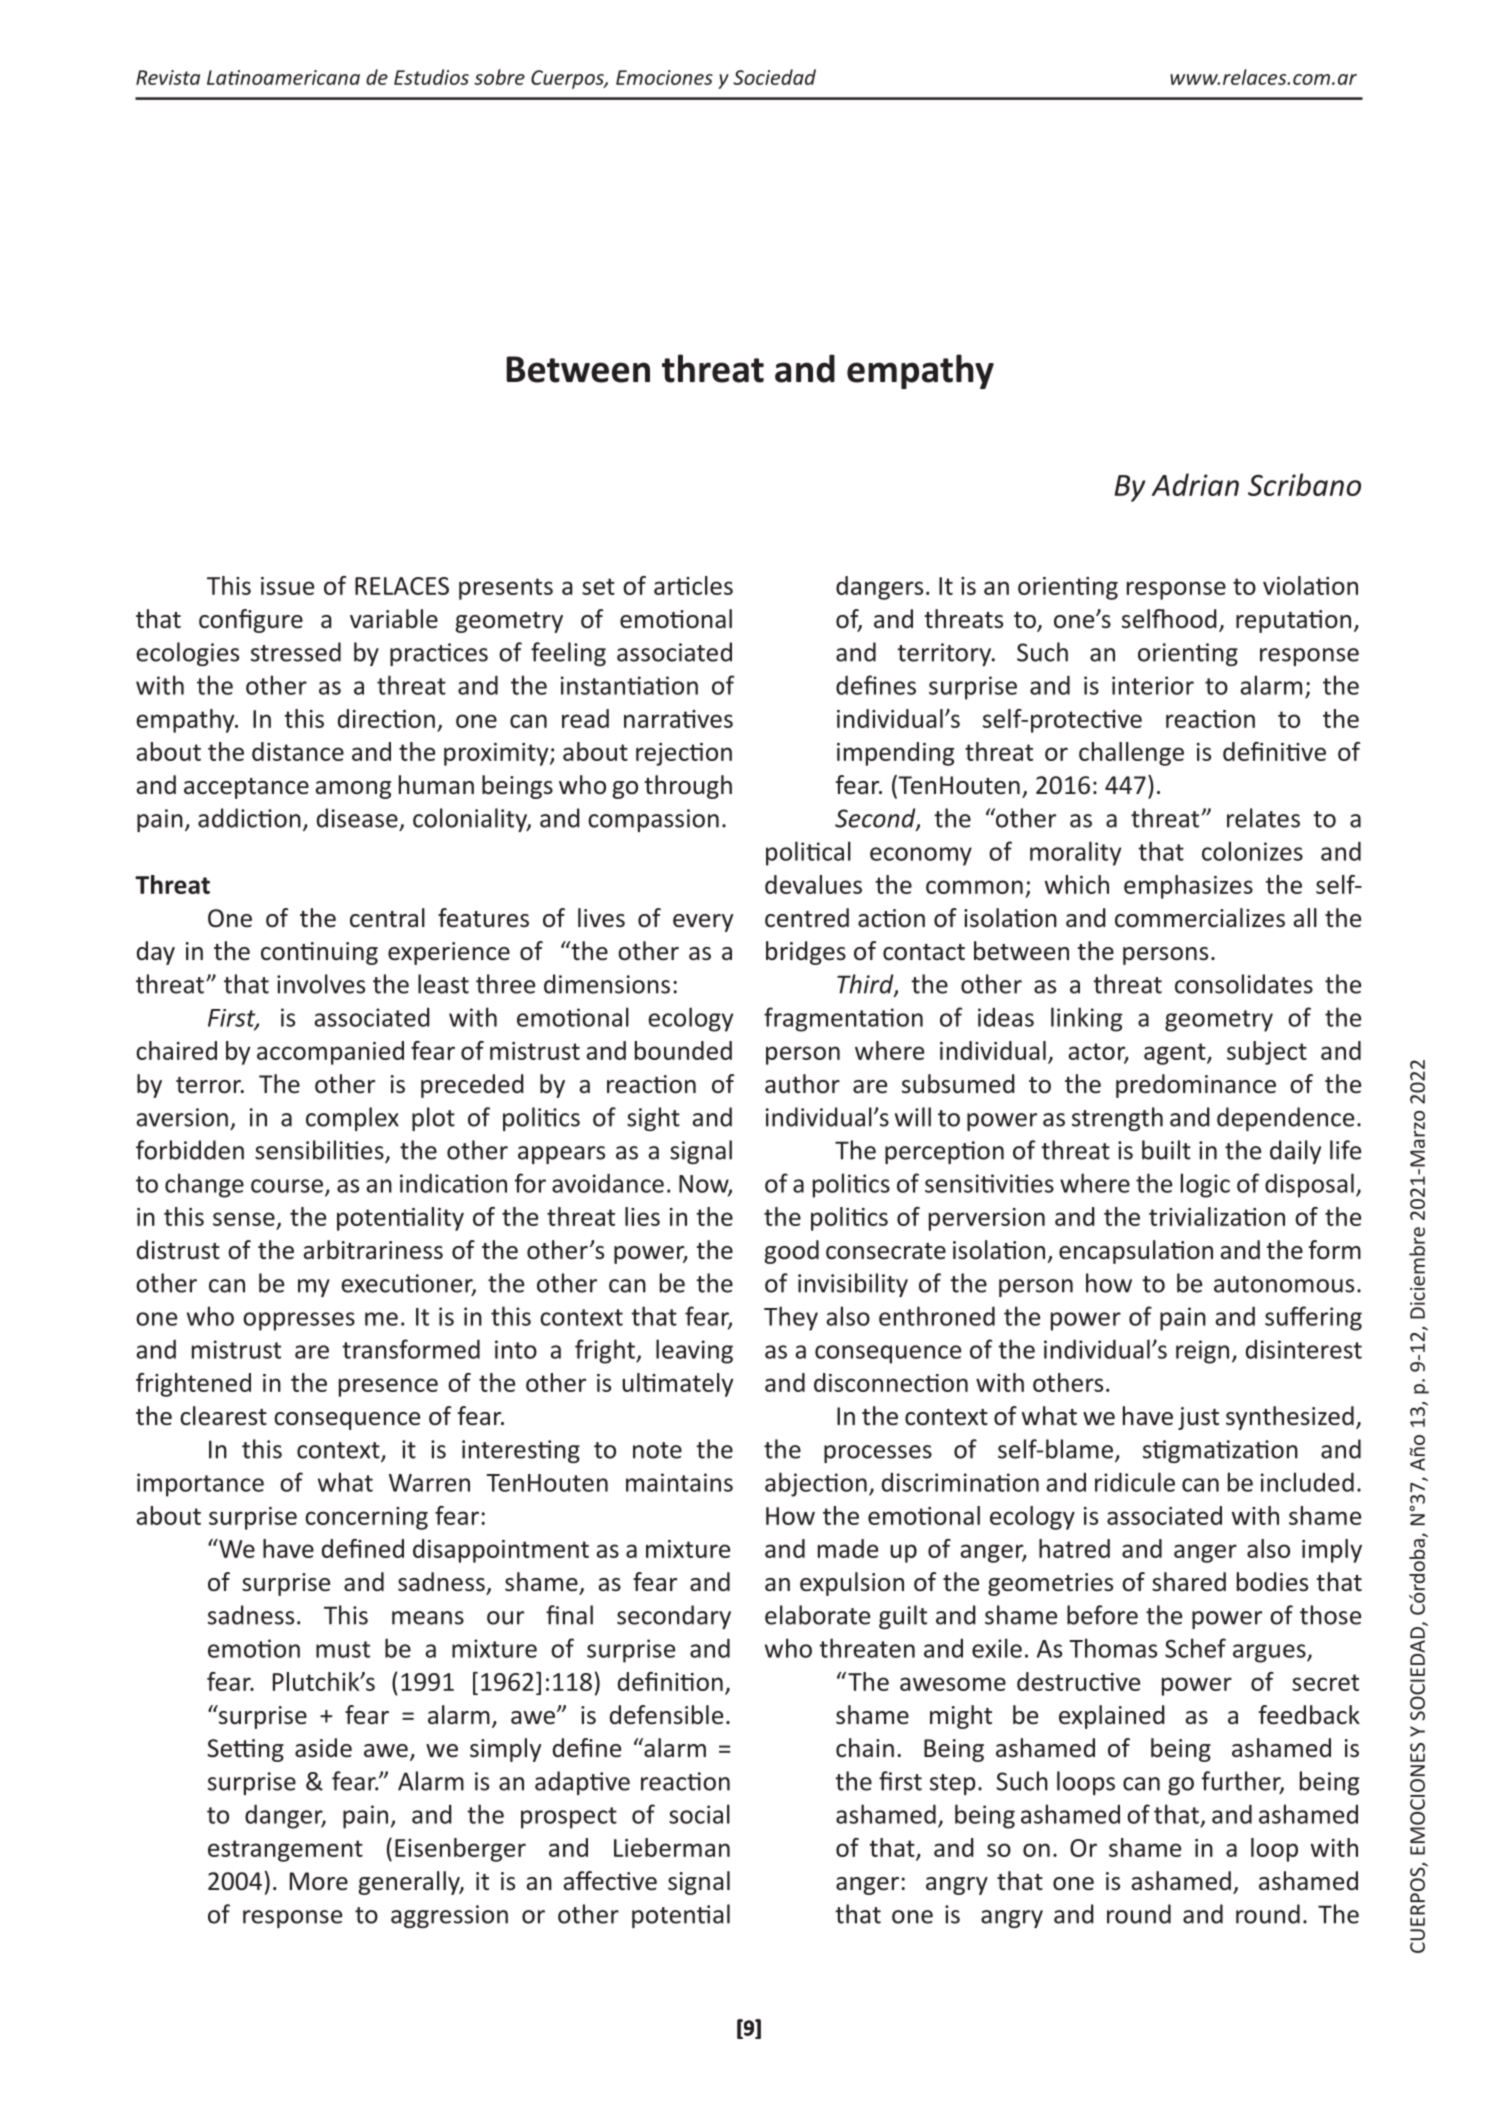 The height and width of the page is (2118, 1498). I want to click on narratives, so click(678, 719).
